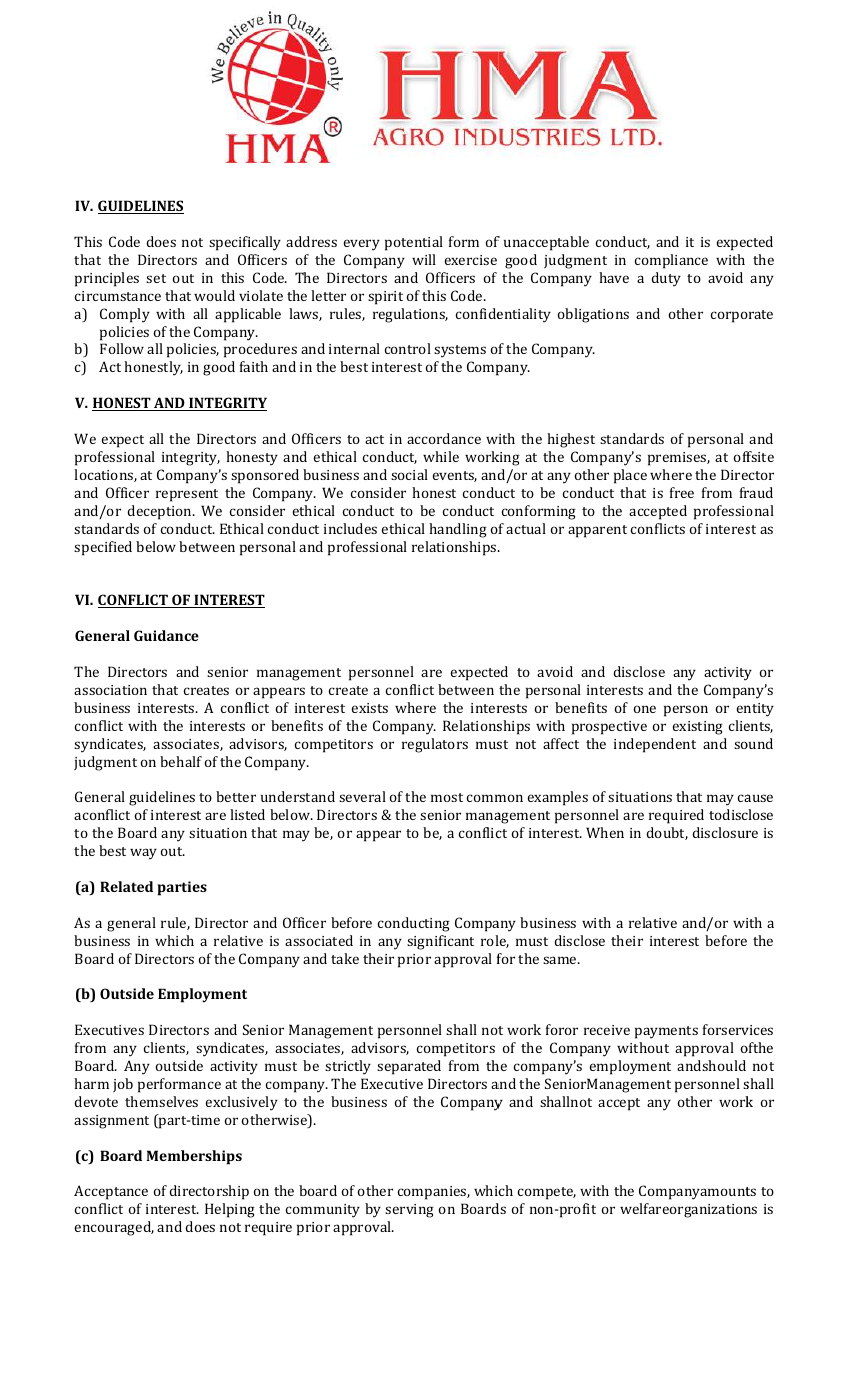  I want to click on Memberships, so click(194, 1157).
